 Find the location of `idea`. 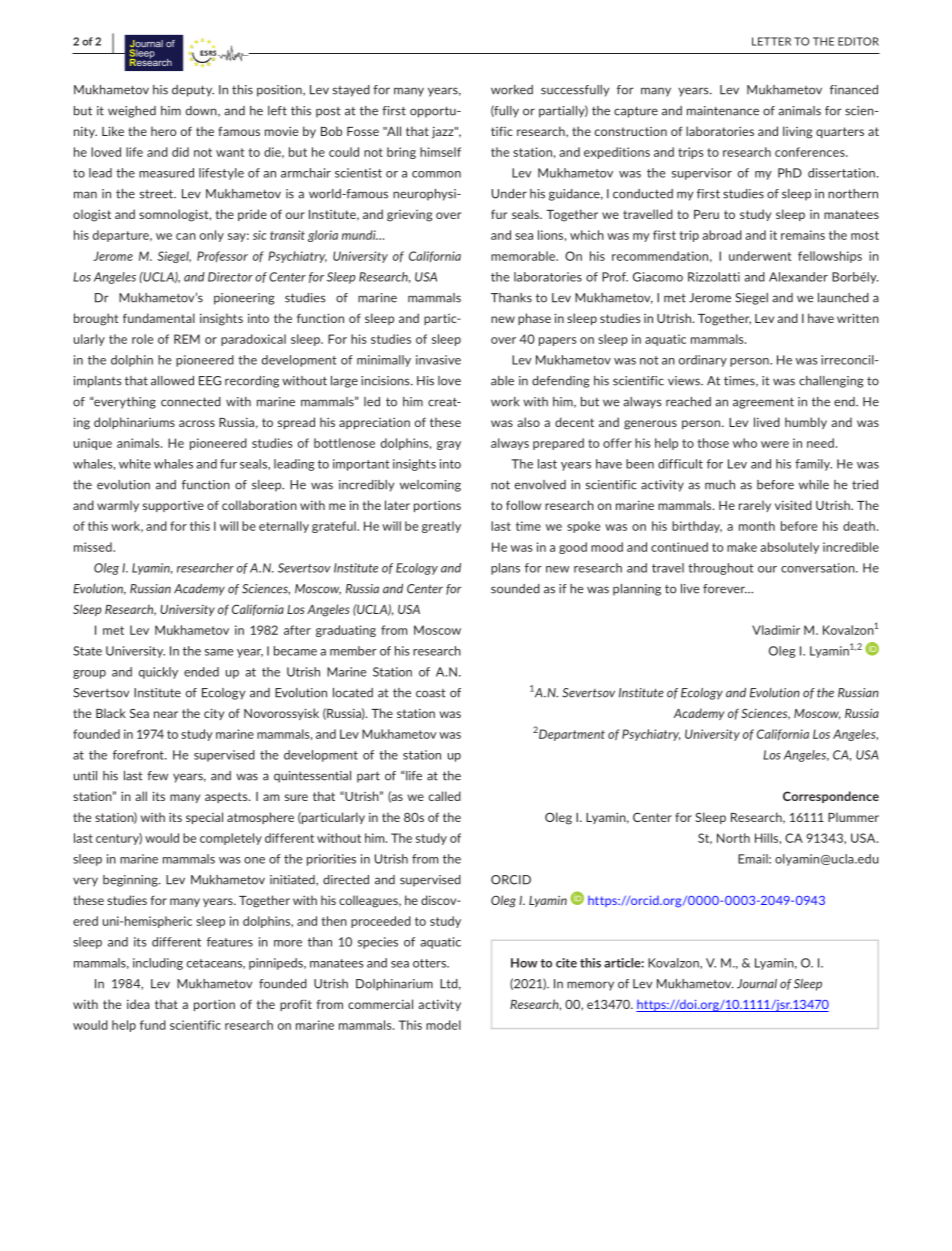

idea is located at coordinates (138, 1004).
